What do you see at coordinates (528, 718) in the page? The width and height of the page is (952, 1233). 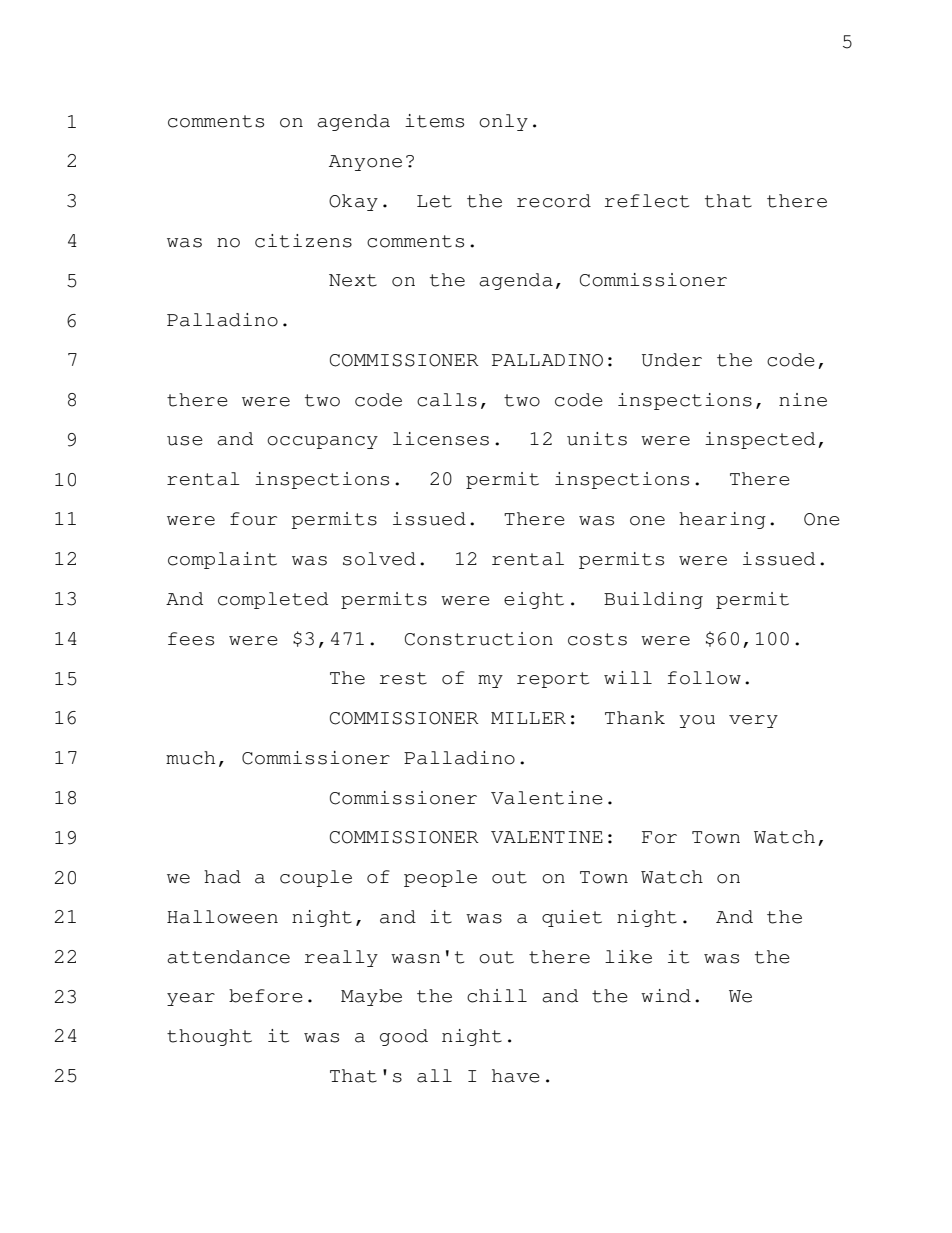 I see `MILLER` at bounding box center [528, 718].
